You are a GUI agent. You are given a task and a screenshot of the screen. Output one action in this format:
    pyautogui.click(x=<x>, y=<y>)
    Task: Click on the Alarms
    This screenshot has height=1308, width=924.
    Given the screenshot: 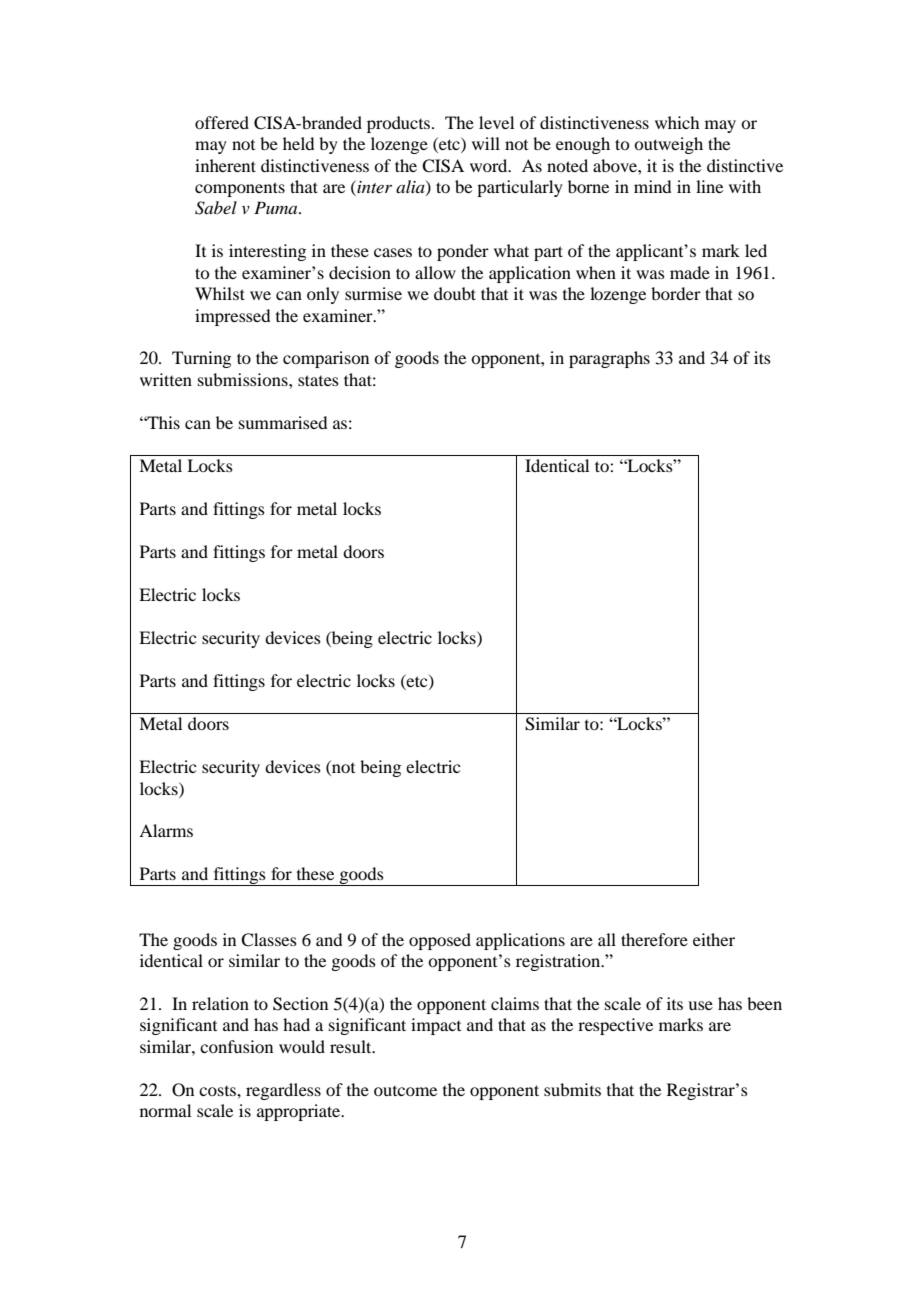 What is the action you would take?
    pyautogui.click(x=166, y=830)
